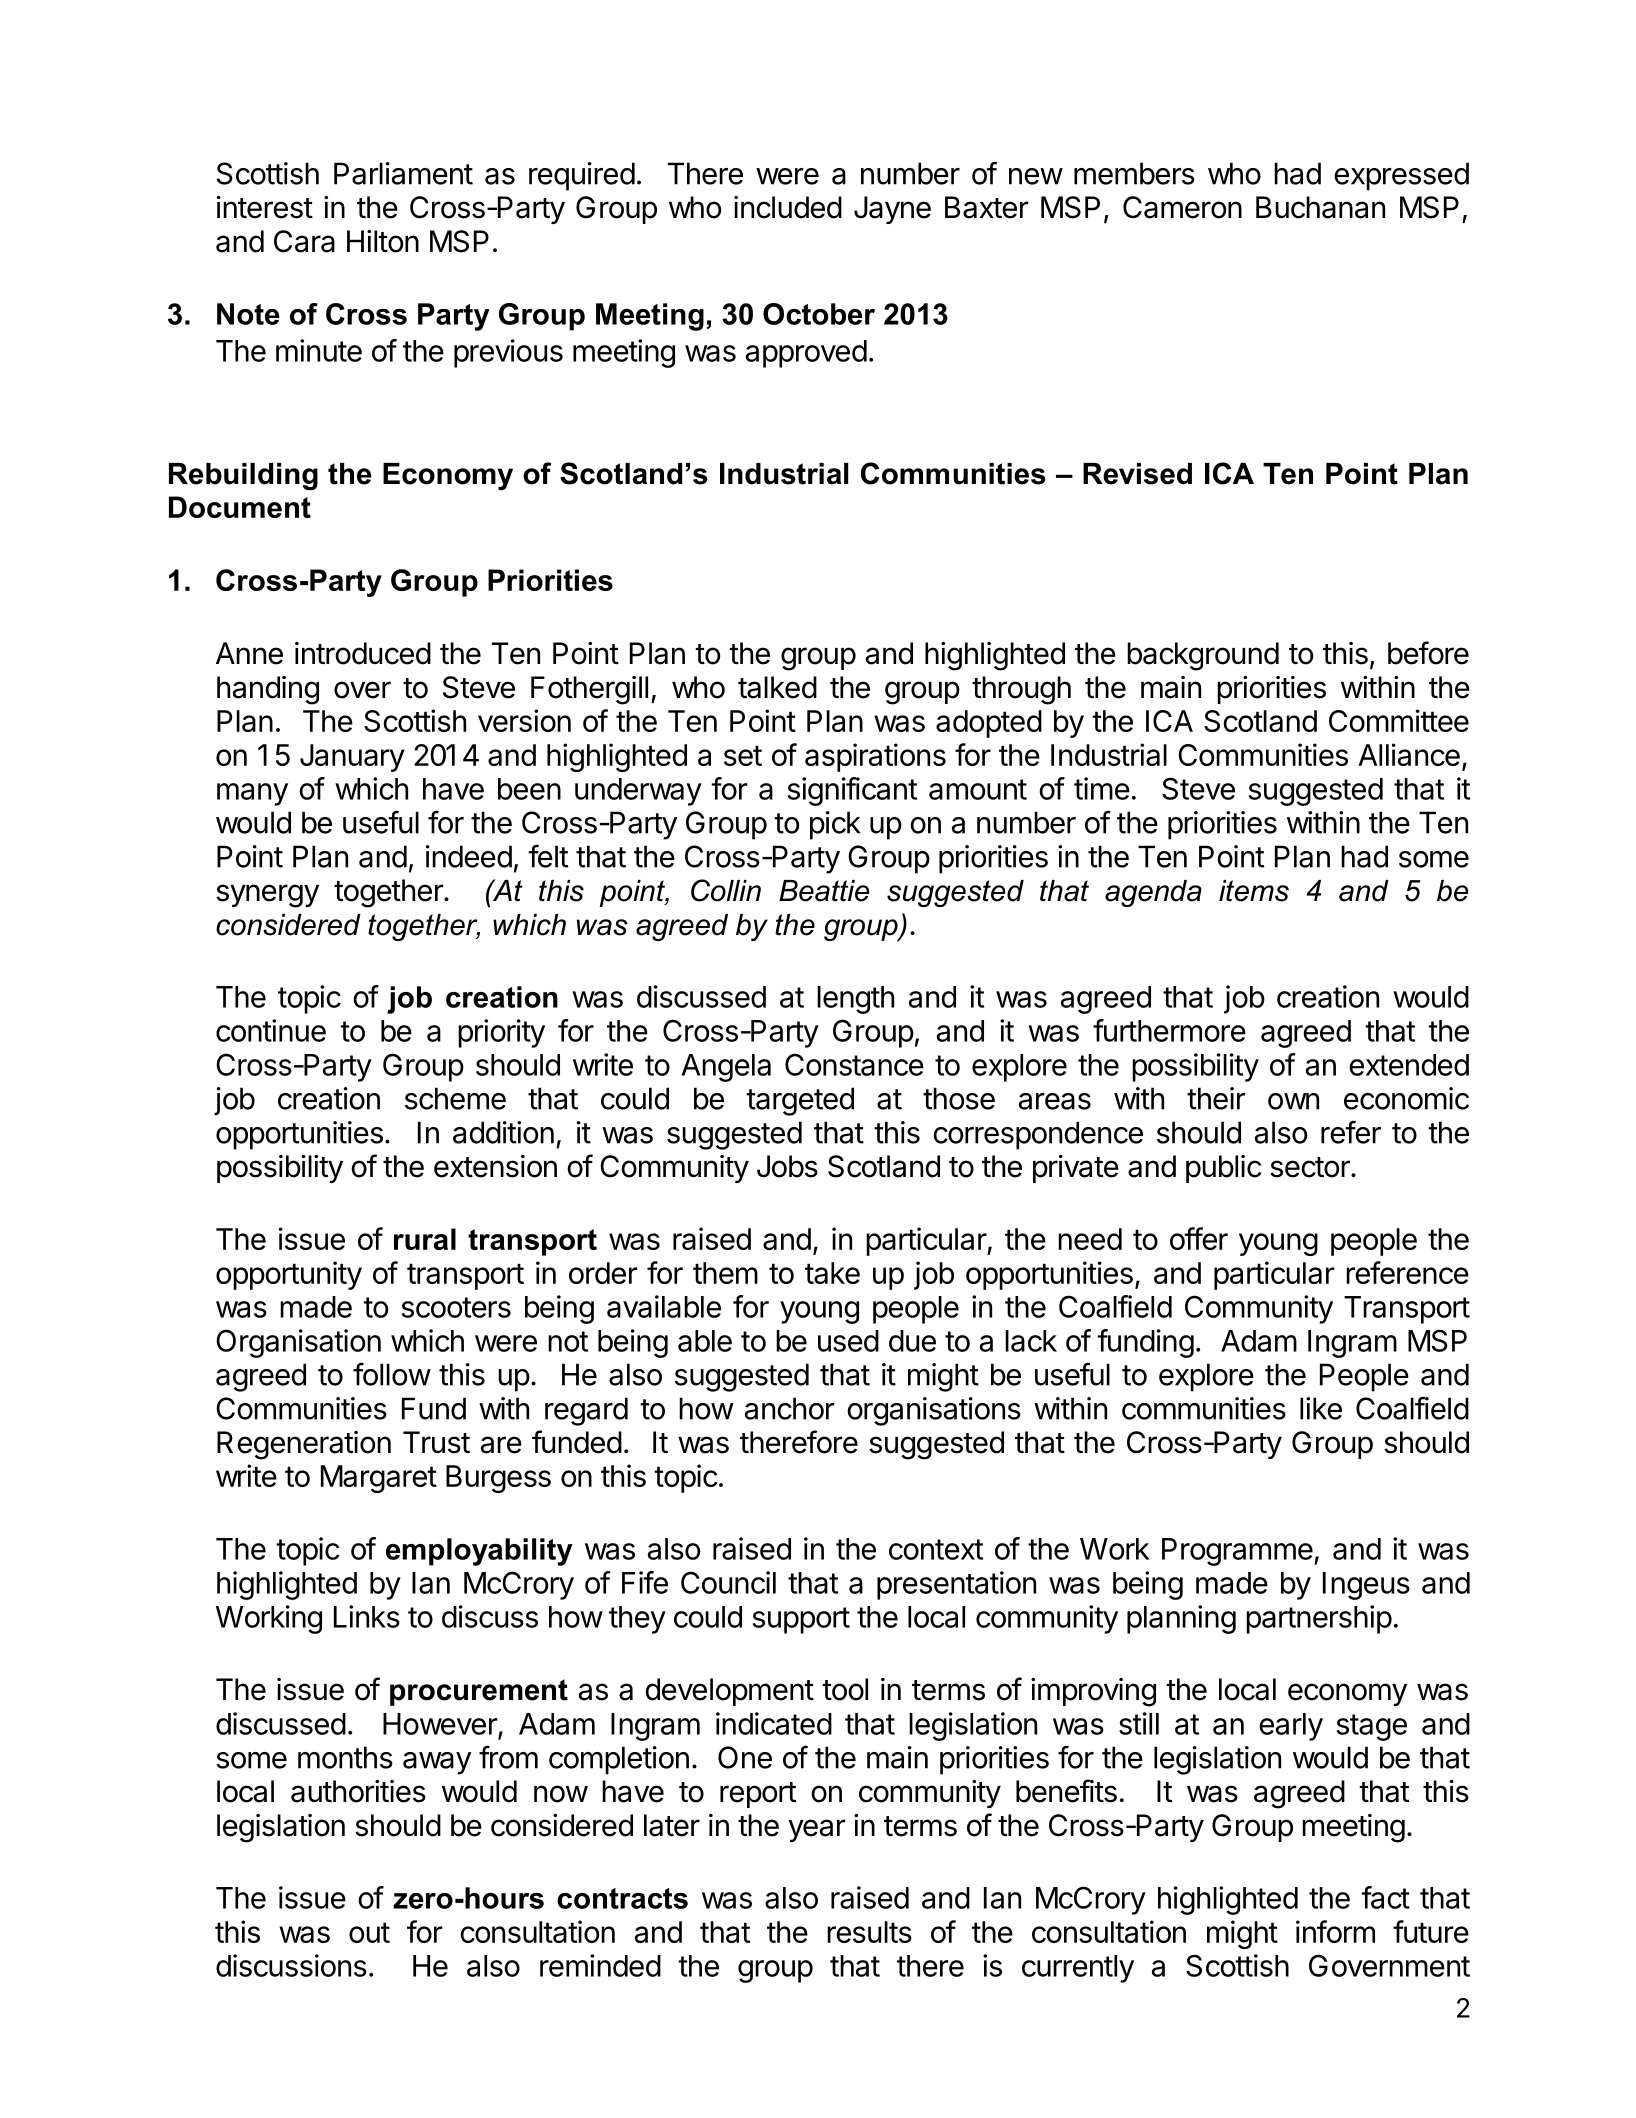  Describe the element at coordinates (455, 1098) in the screenshot. I see `scheme` at that location.
